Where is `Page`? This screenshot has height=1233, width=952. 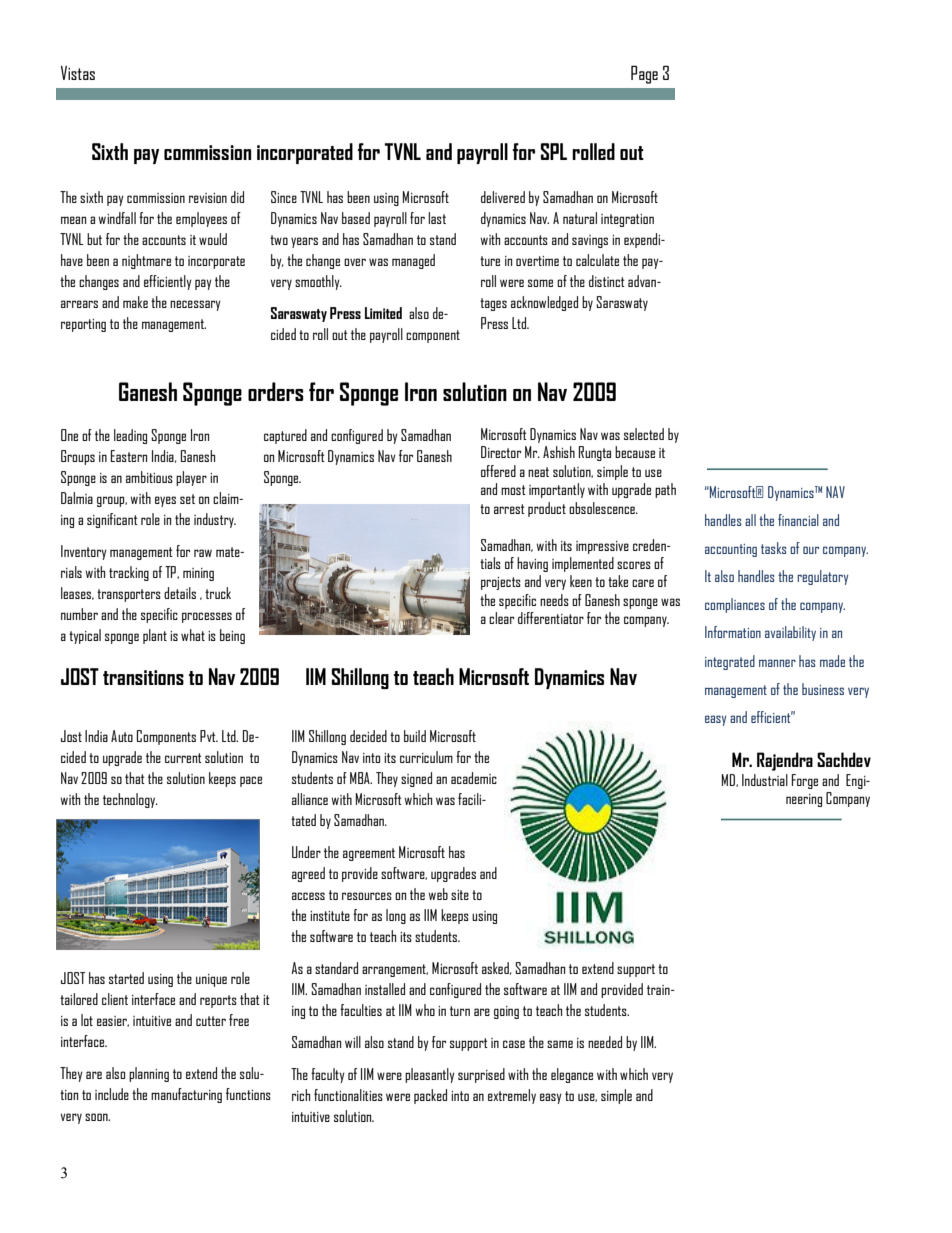
Page is located at coordinates (644, 75).
